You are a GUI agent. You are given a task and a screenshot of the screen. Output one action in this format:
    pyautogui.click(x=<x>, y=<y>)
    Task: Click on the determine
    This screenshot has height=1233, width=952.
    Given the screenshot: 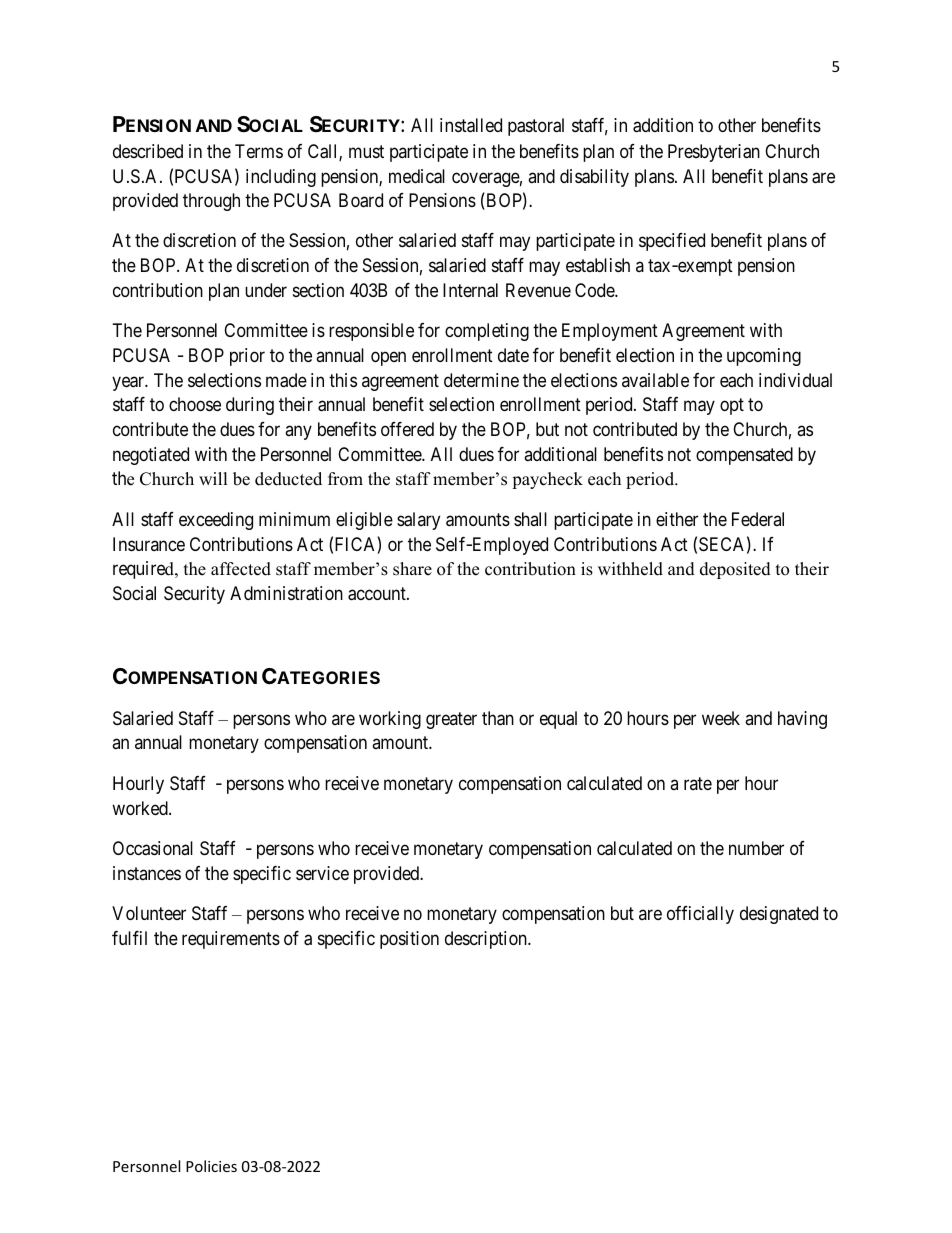 What is the action you would take?
    pyautogui.click(x=481, y=380)
